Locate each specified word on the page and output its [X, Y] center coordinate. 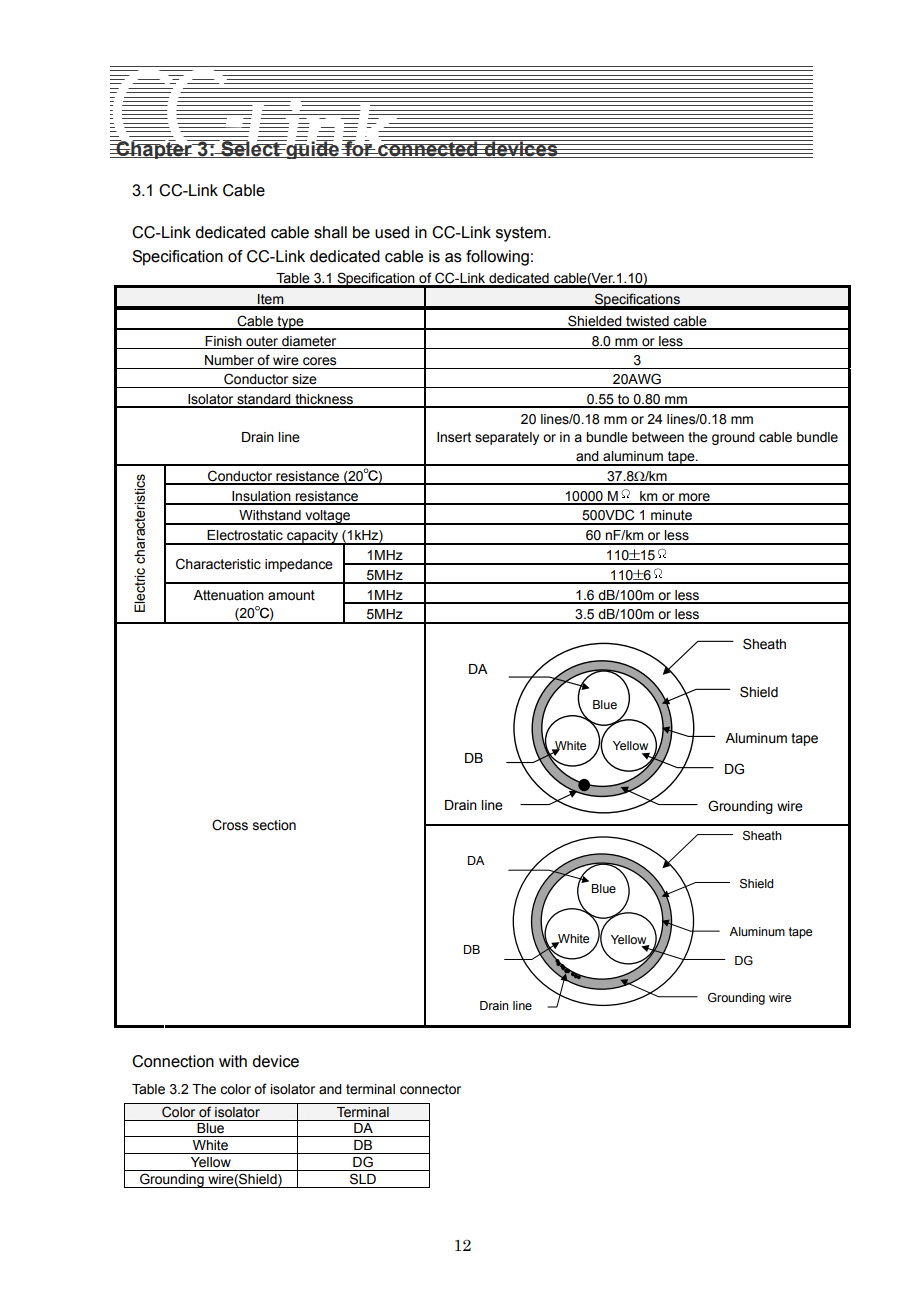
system [522, 234]
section [274, 825]
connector [430, 1089]
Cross [230, 825]
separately [507, 438]
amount [291, 595]
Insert [454, 437]
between [658, 437]
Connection [173, 1061]
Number [229, 360]
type [290, 323]
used [392, 232]
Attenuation [228, 595]
